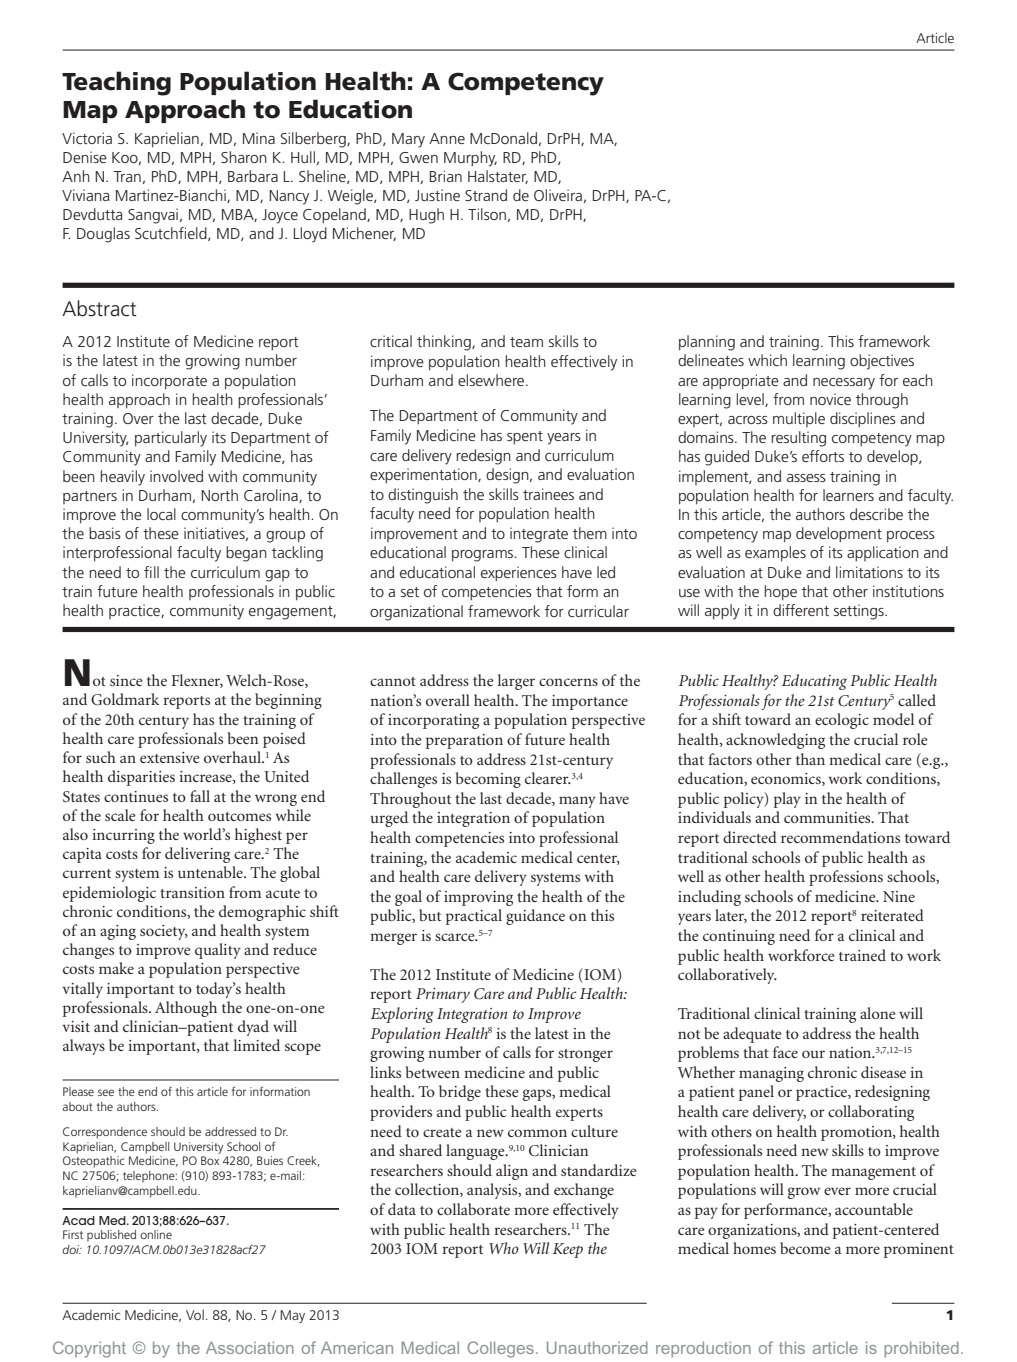 Image resolution: width=1017 pixels, height=1362 pixels. Describe the element at coordinates (810, 759) in the screenshot. I see `than` at that location.
